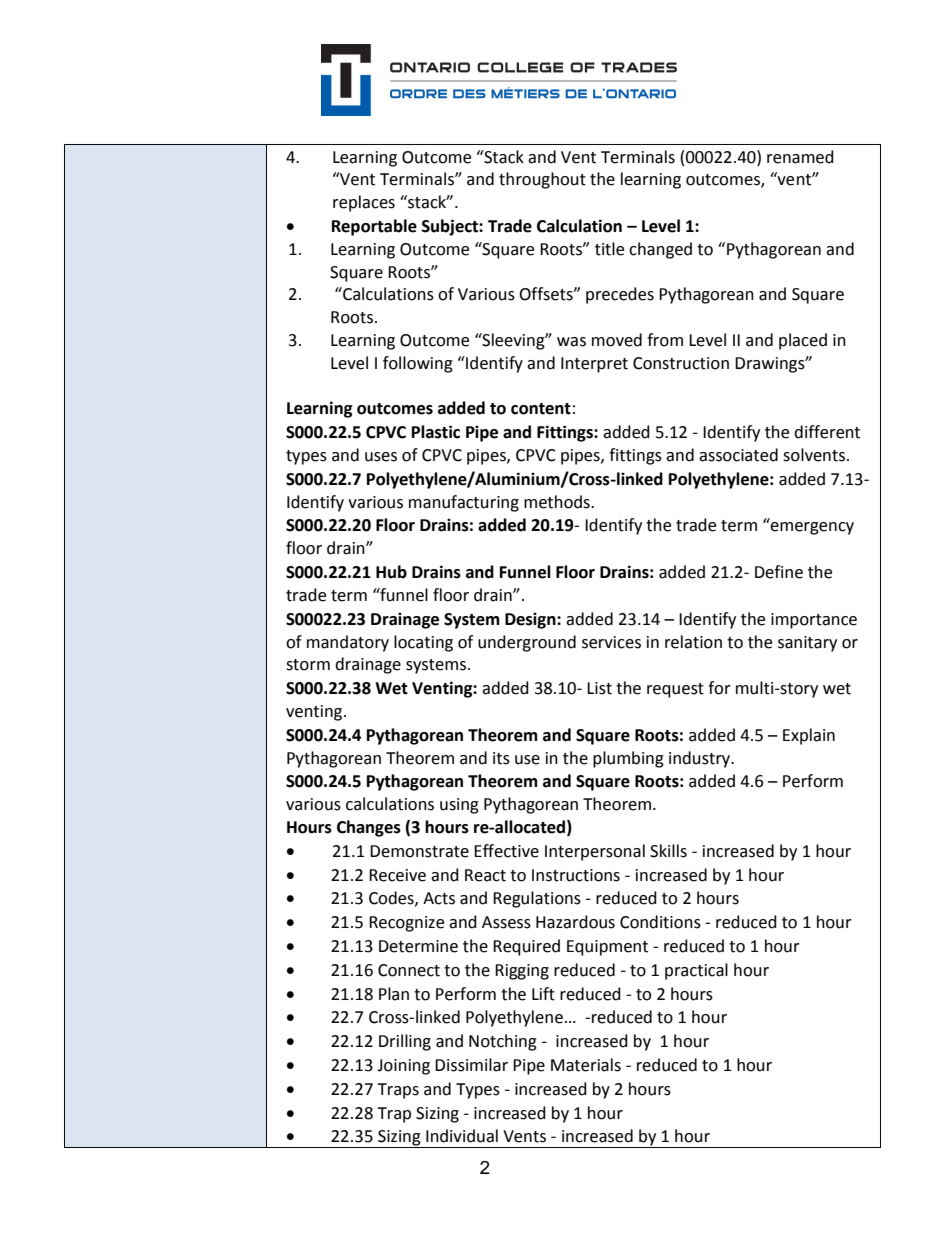  Describe the element at coordinates (369, 828) in the document. I see `Changes` at that location.
